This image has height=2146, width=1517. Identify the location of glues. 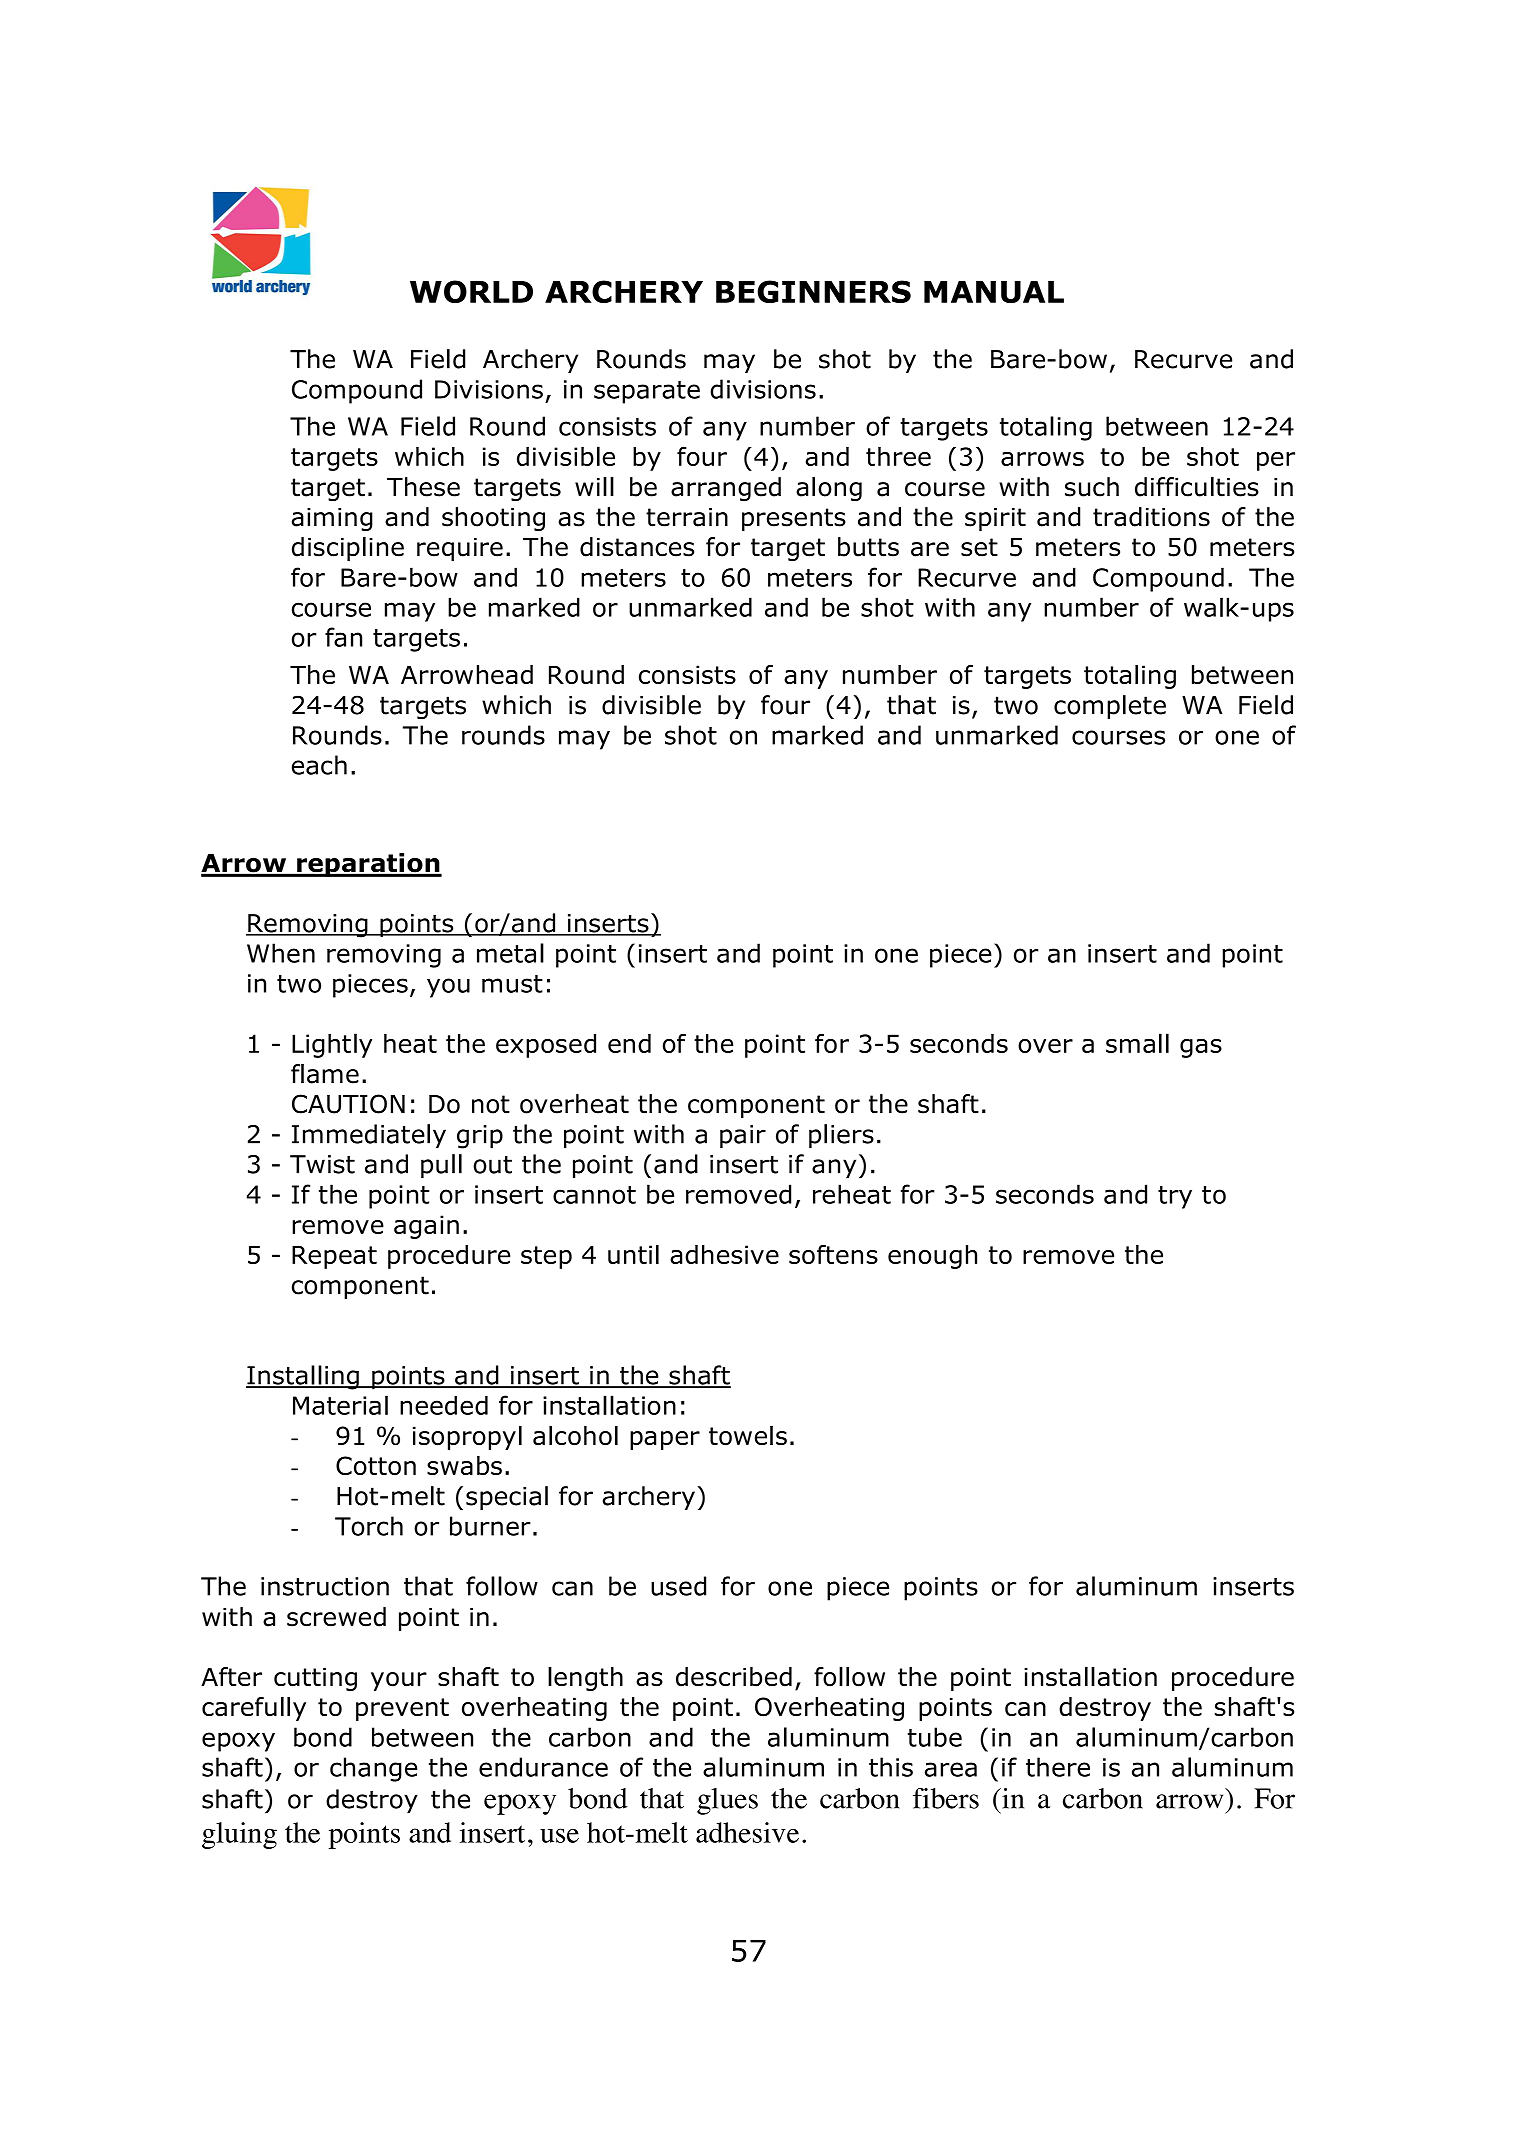
(727, 1801).
